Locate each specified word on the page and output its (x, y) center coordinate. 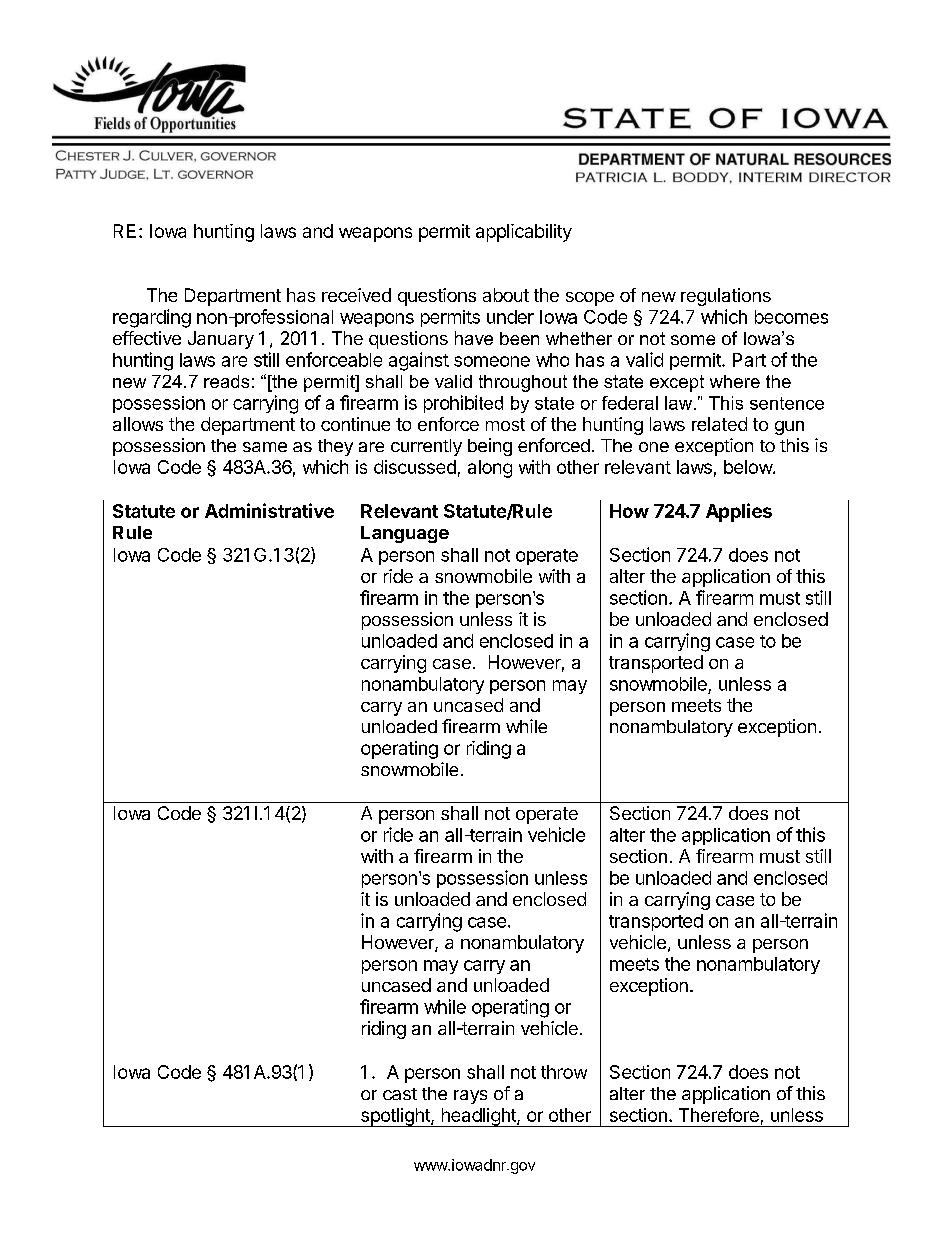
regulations (726, 297)
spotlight (395, 1117)
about (506, 295)
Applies (739, 512)
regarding (152, 318)
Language (405, 534)
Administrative (269, 510)
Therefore (719, 1115)
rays (470, 1097)
